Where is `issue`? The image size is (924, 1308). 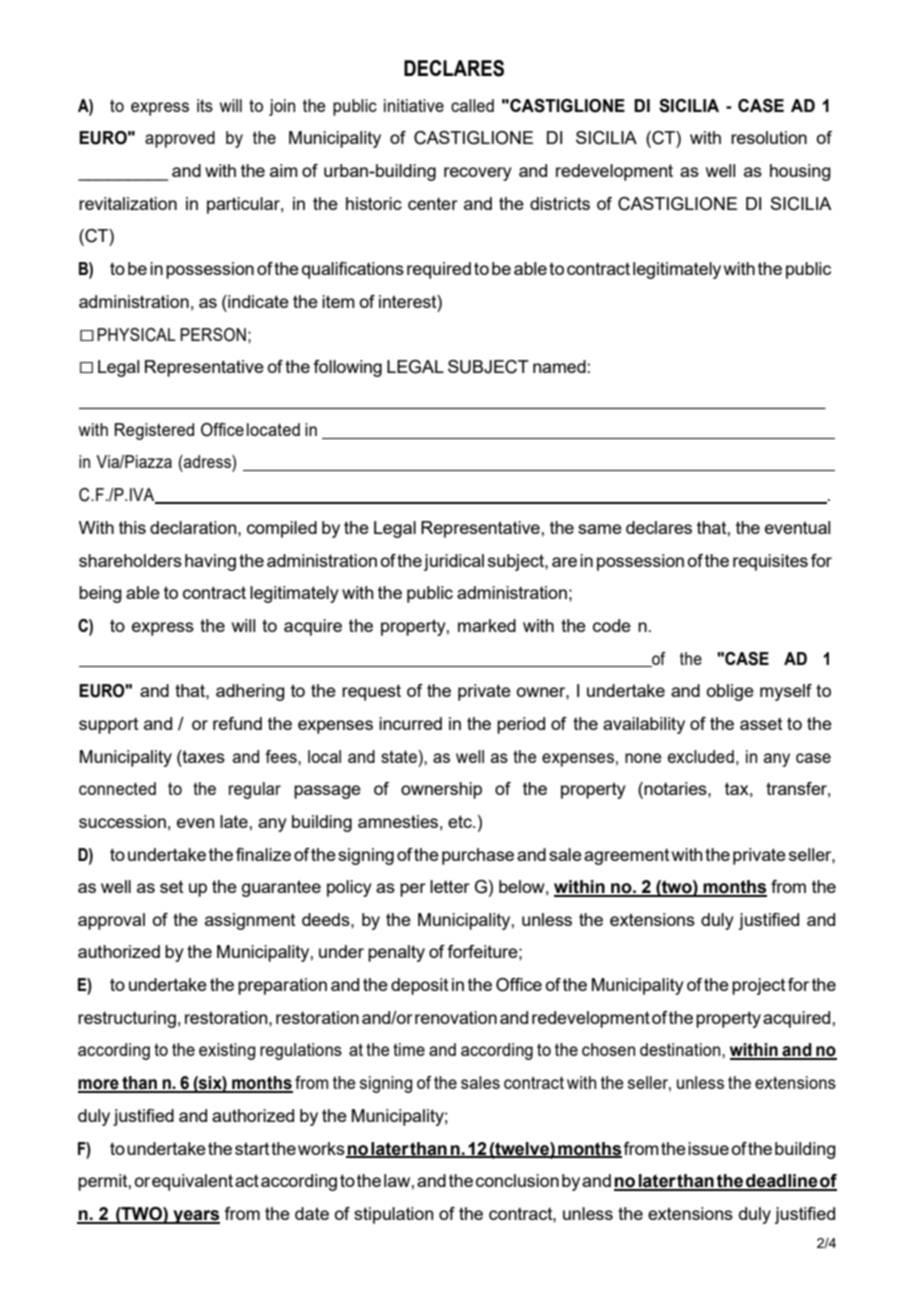
issue is located at coordinates (708, 1148).
